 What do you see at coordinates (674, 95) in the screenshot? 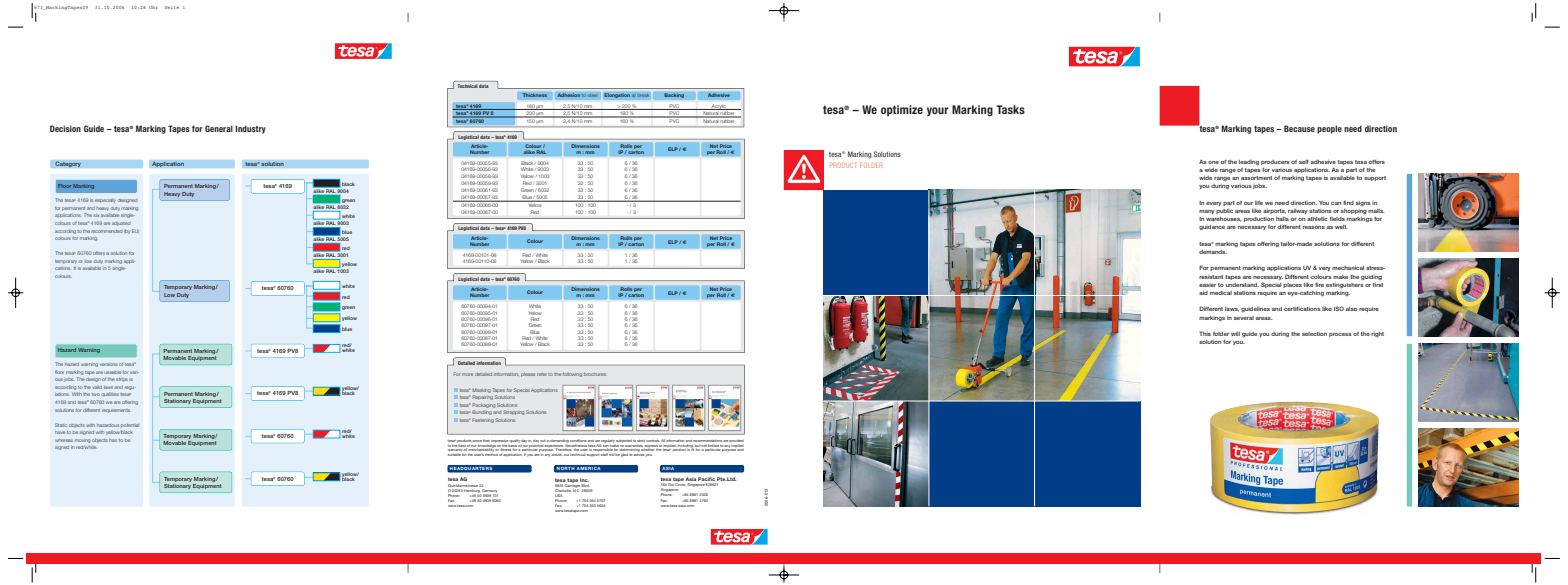
I see `Backing` at bounding box center [674, 95].
